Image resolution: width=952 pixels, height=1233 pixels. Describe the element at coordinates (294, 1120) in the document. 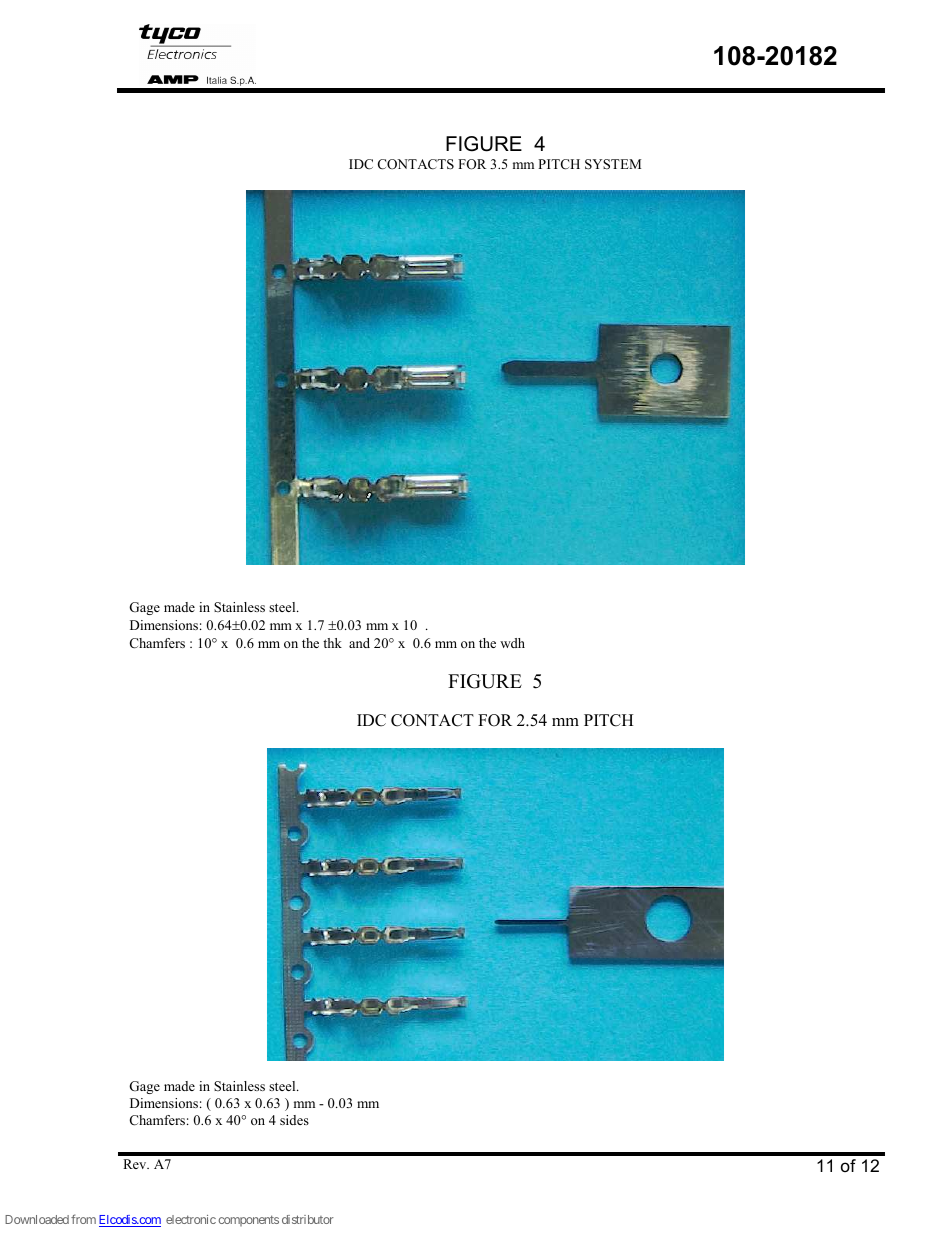

I see `sides` at that location.
